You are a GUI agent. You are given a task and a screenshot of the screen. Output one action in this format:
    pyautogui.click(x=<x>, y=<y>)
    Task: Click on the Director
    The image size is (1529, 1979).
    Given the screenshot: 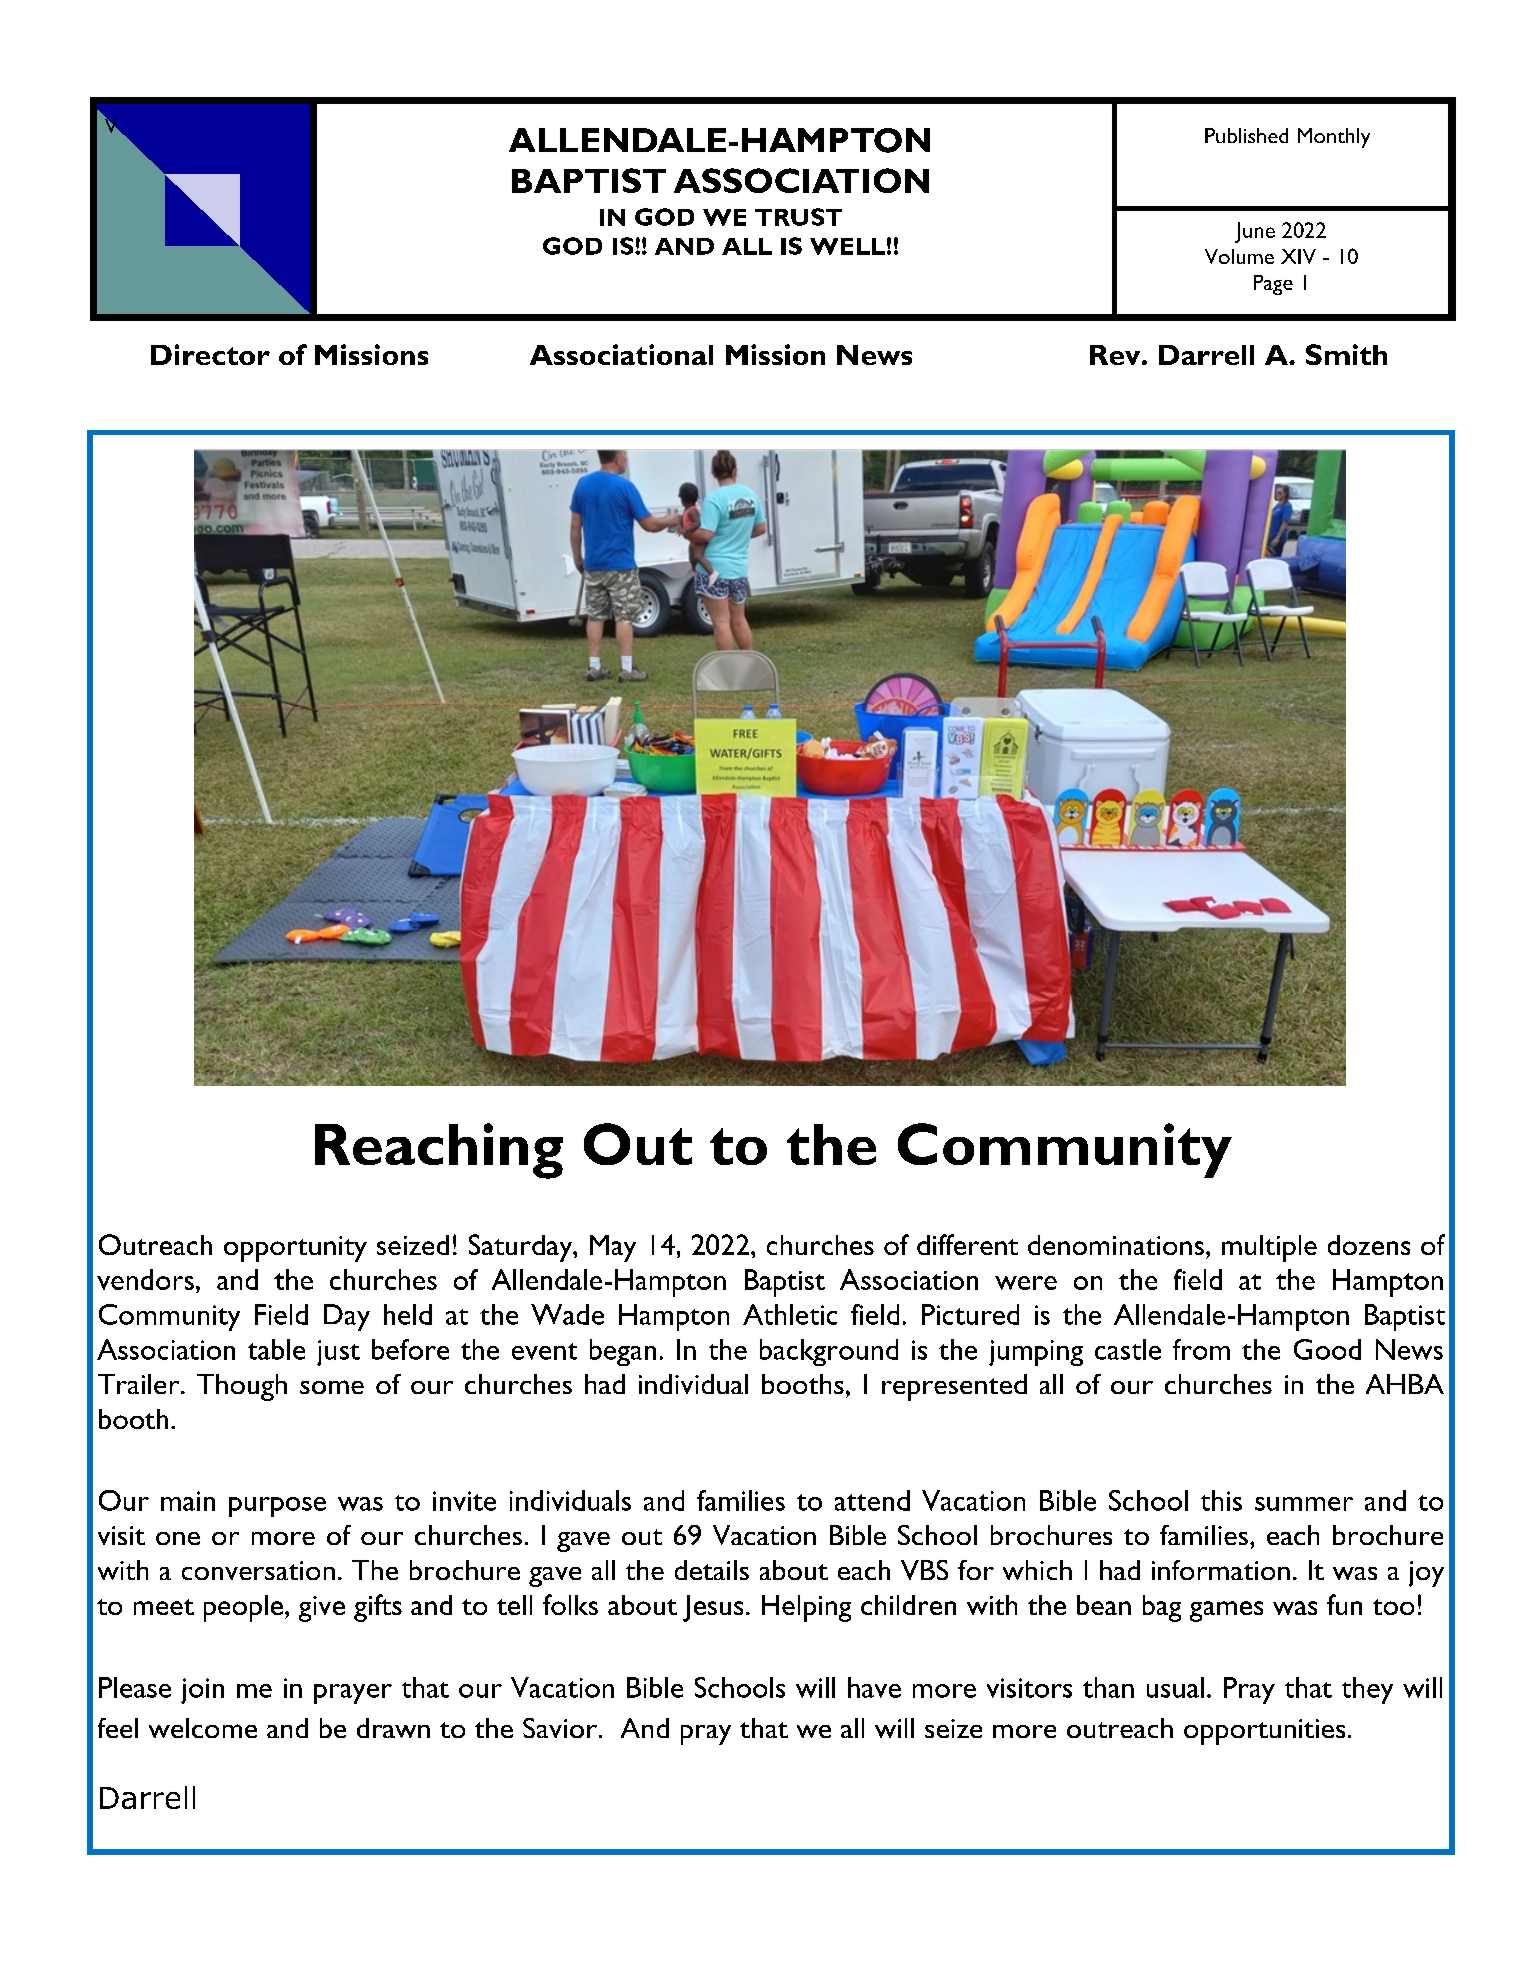 What is the action you would take?
    pyautogui.click(x=210, y=354)
